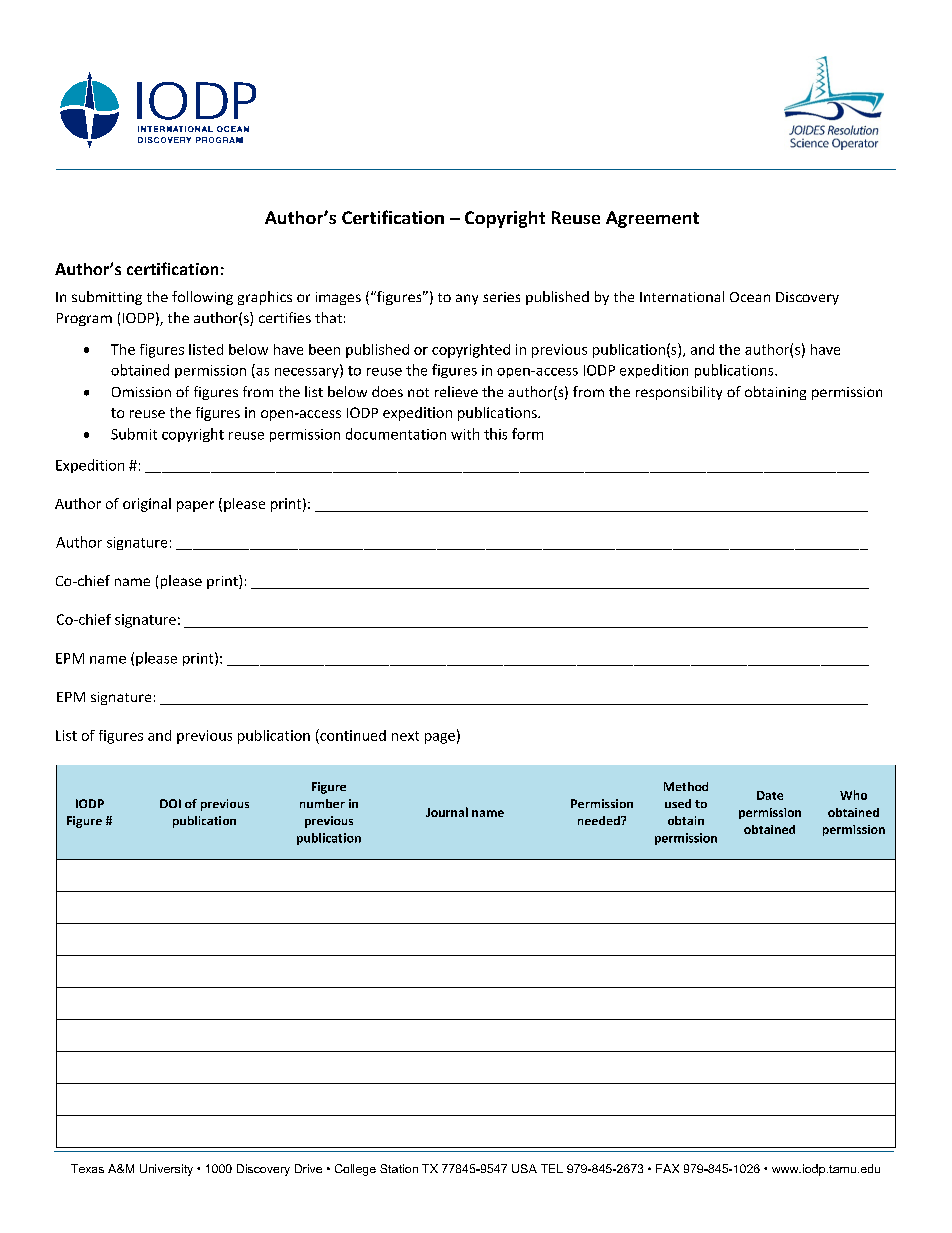 The width and height of the screenshot is (952, 1233). I want to click on Date, so click(770, 795).
